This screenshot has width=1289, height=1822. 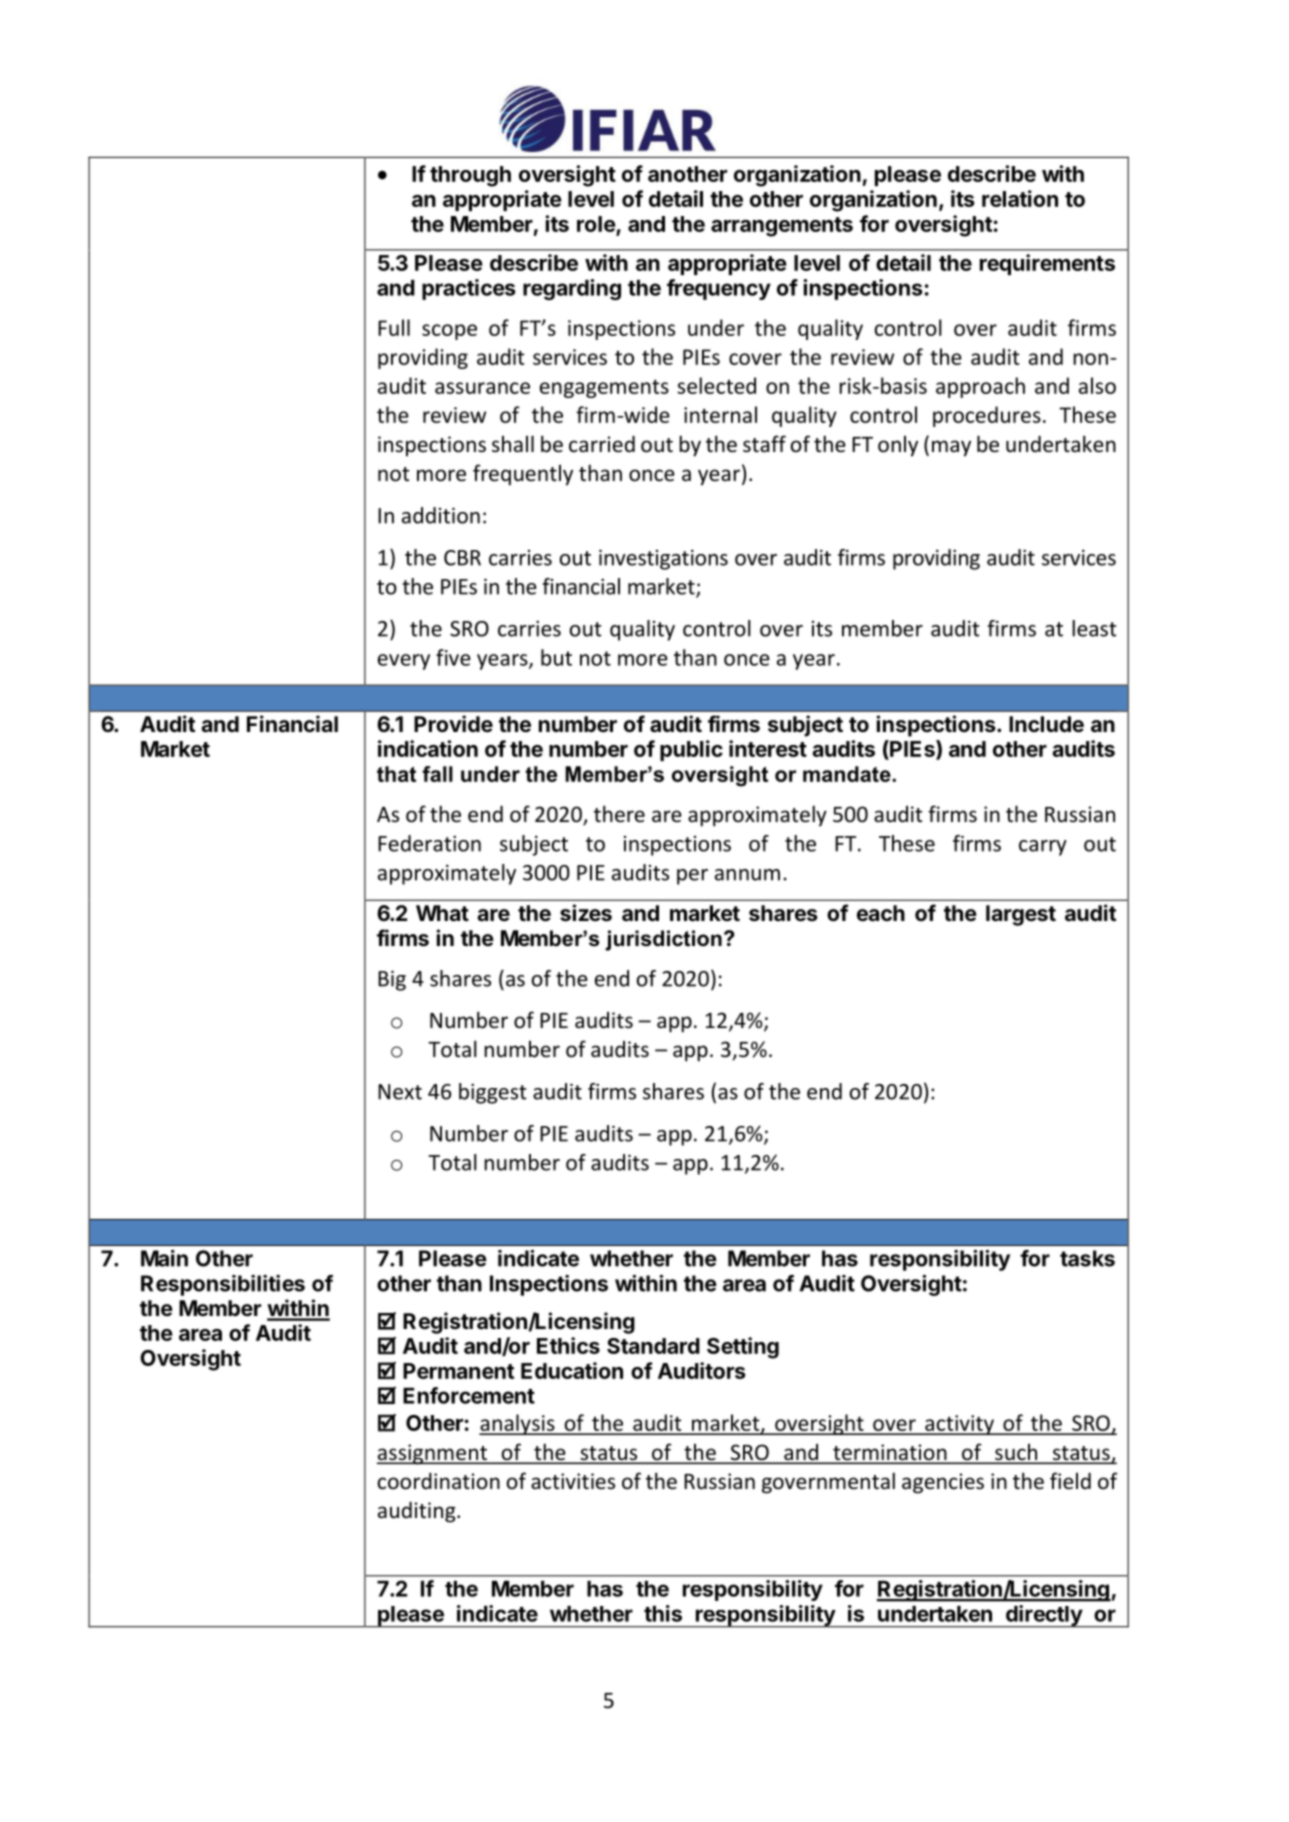 What do you see at coordinates (1094, 628) in the screenshot?
I see `least` at bounding box center [1094, 628].
